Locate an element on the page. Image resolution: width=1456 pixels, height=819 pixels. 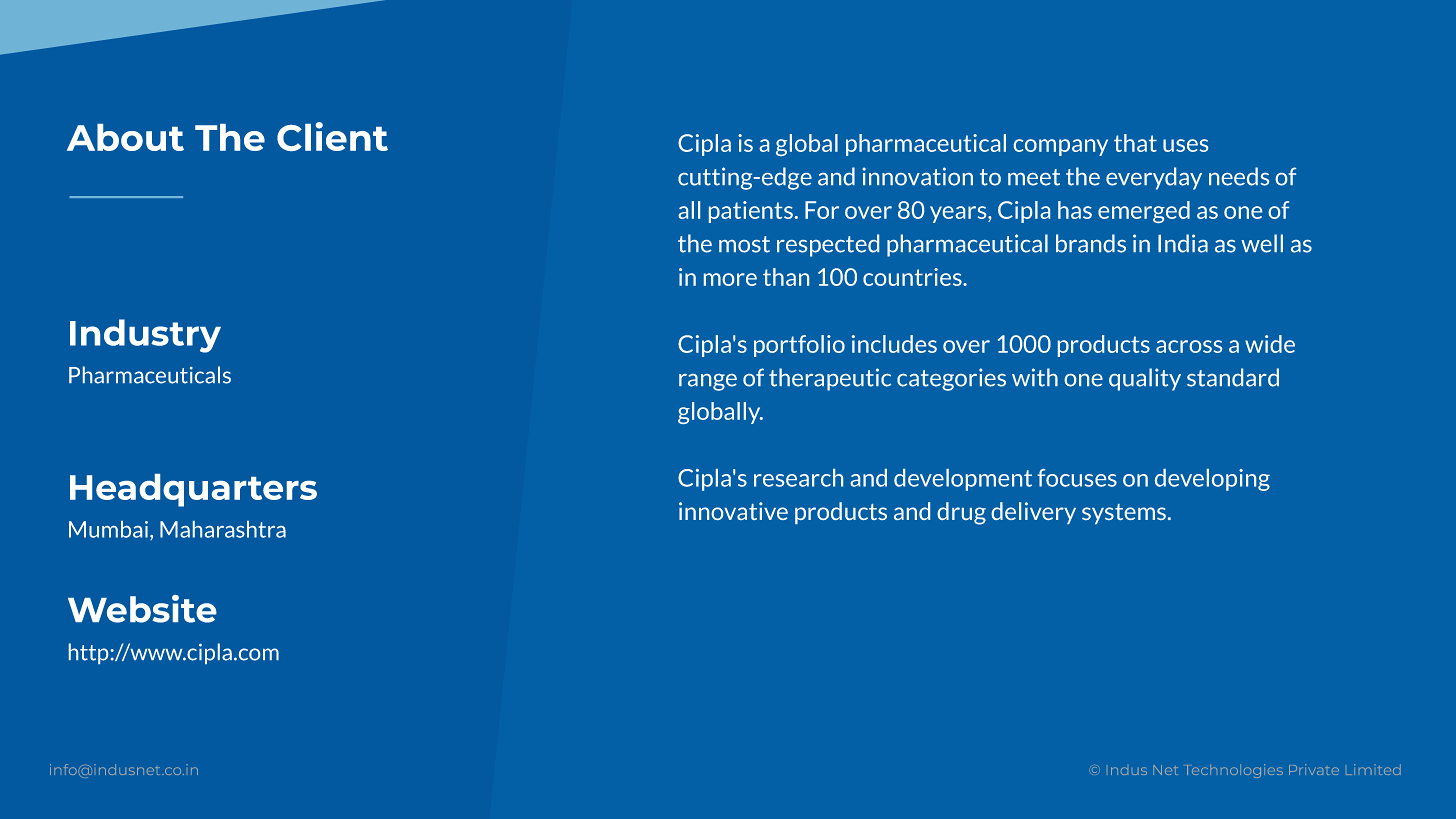
needs is located at coordinates (1239, 176).
